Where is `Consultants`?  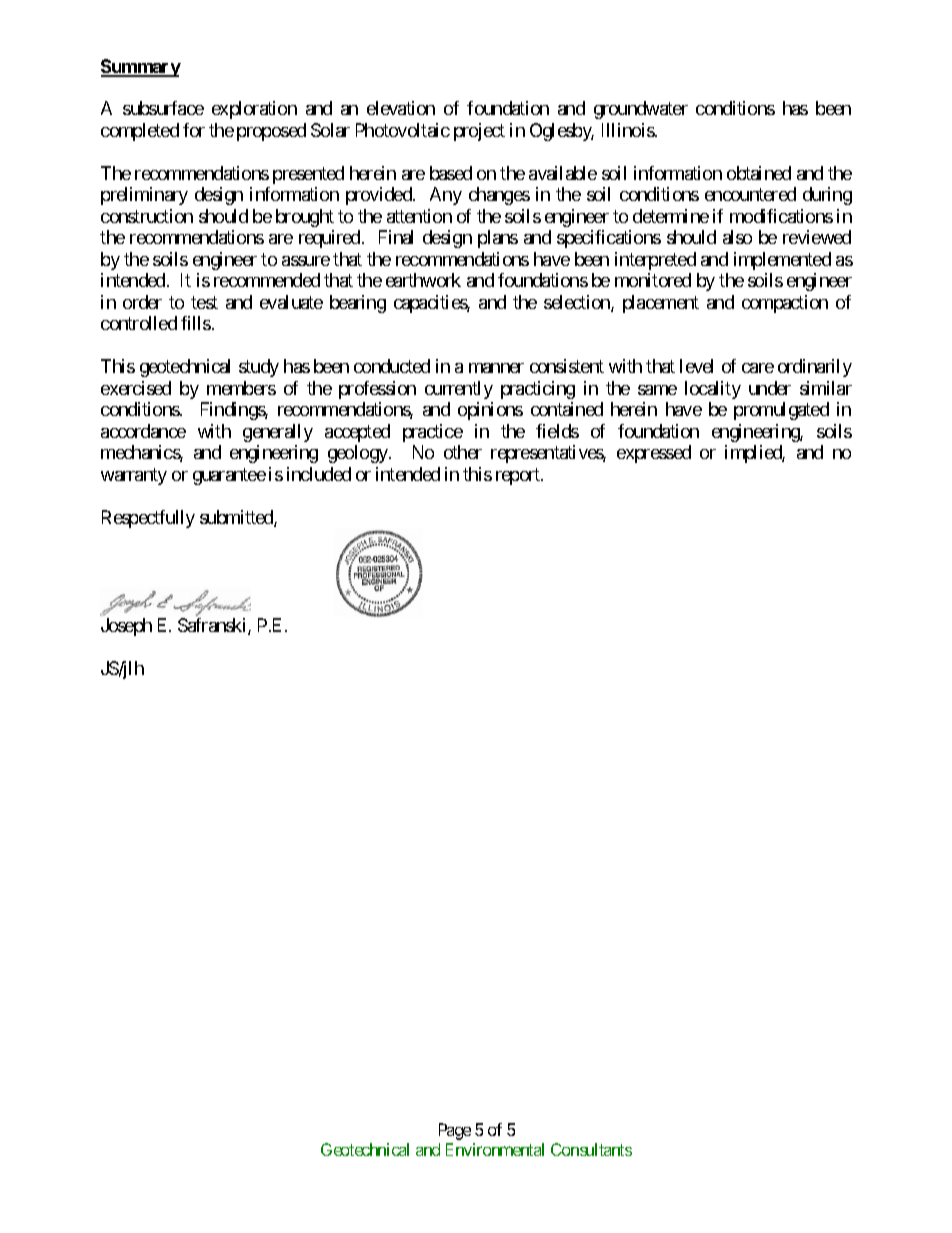
Consultants is located at coordinates (591, 1149).
